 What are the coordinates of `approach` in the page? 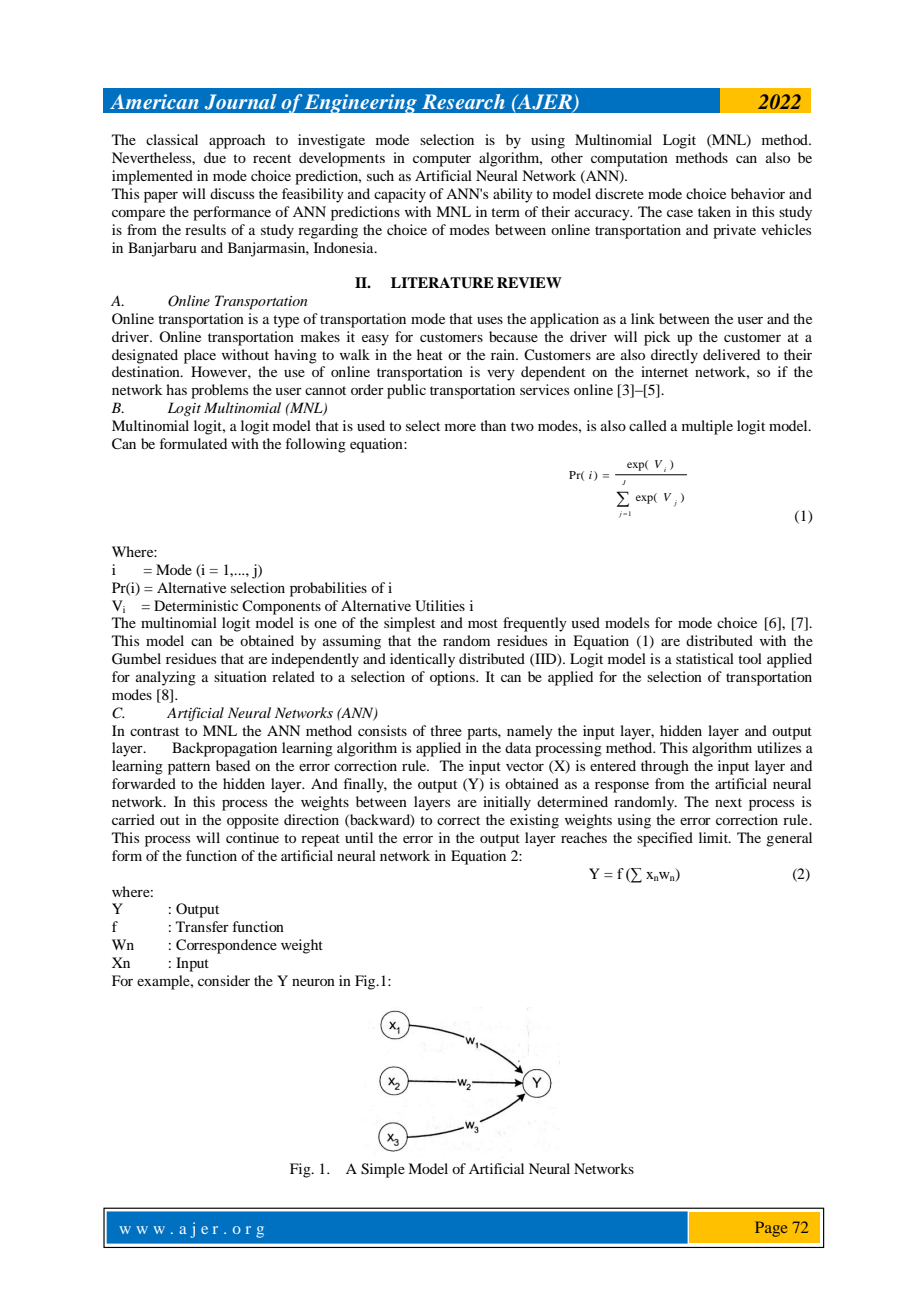 It's located at (237, 141).
